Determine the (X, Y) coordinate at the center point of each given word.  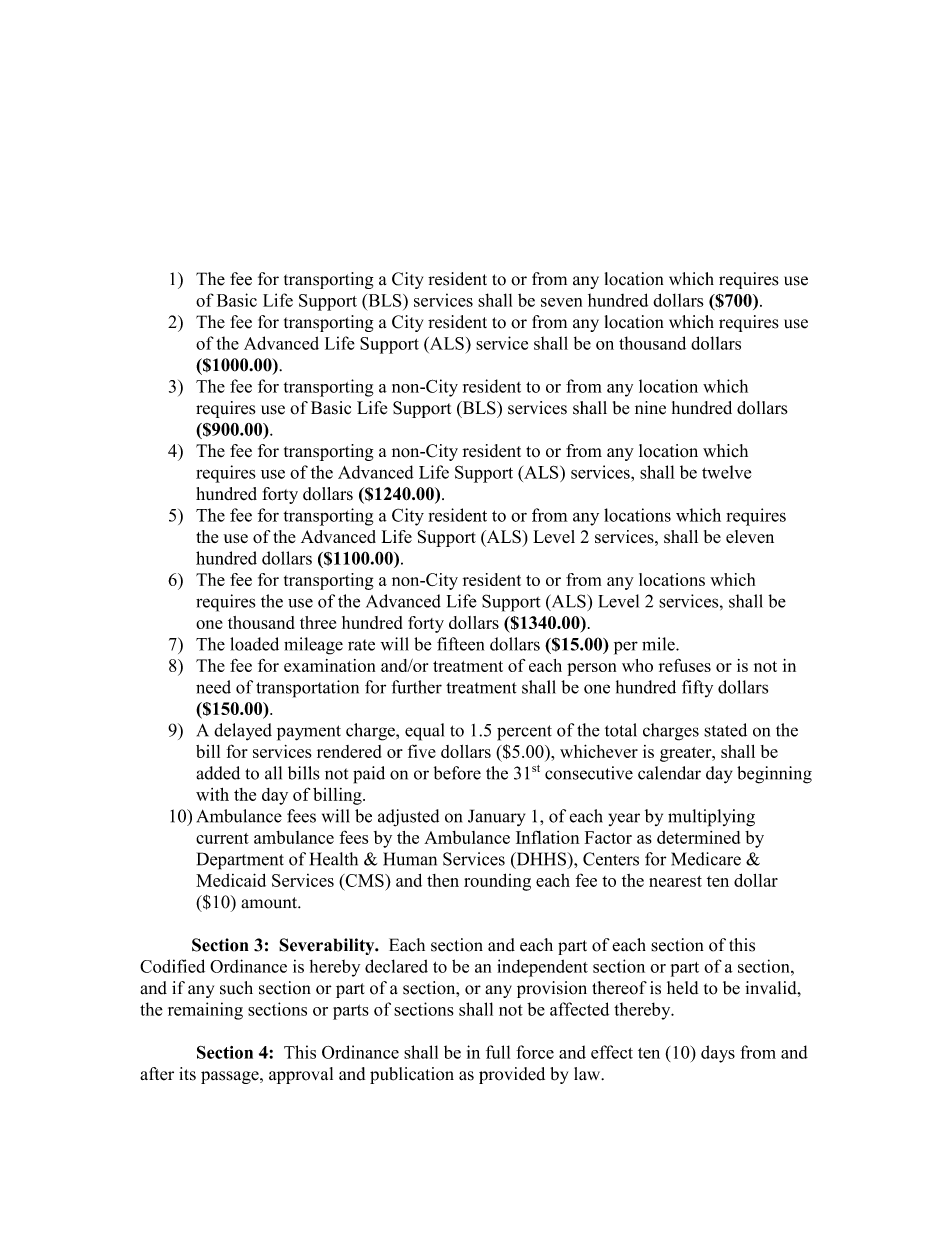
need (213, 687)
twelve (726, 472)
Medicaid (231, 880)
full (498, 1052)
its (187, 1074)
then (443, 880)
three (318, 622)
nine (650, 408)
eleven (750, 537)
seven (561, 302)
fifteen (460, 644)
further (416, 687)
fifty (697, 688)
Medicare (706, 859)
